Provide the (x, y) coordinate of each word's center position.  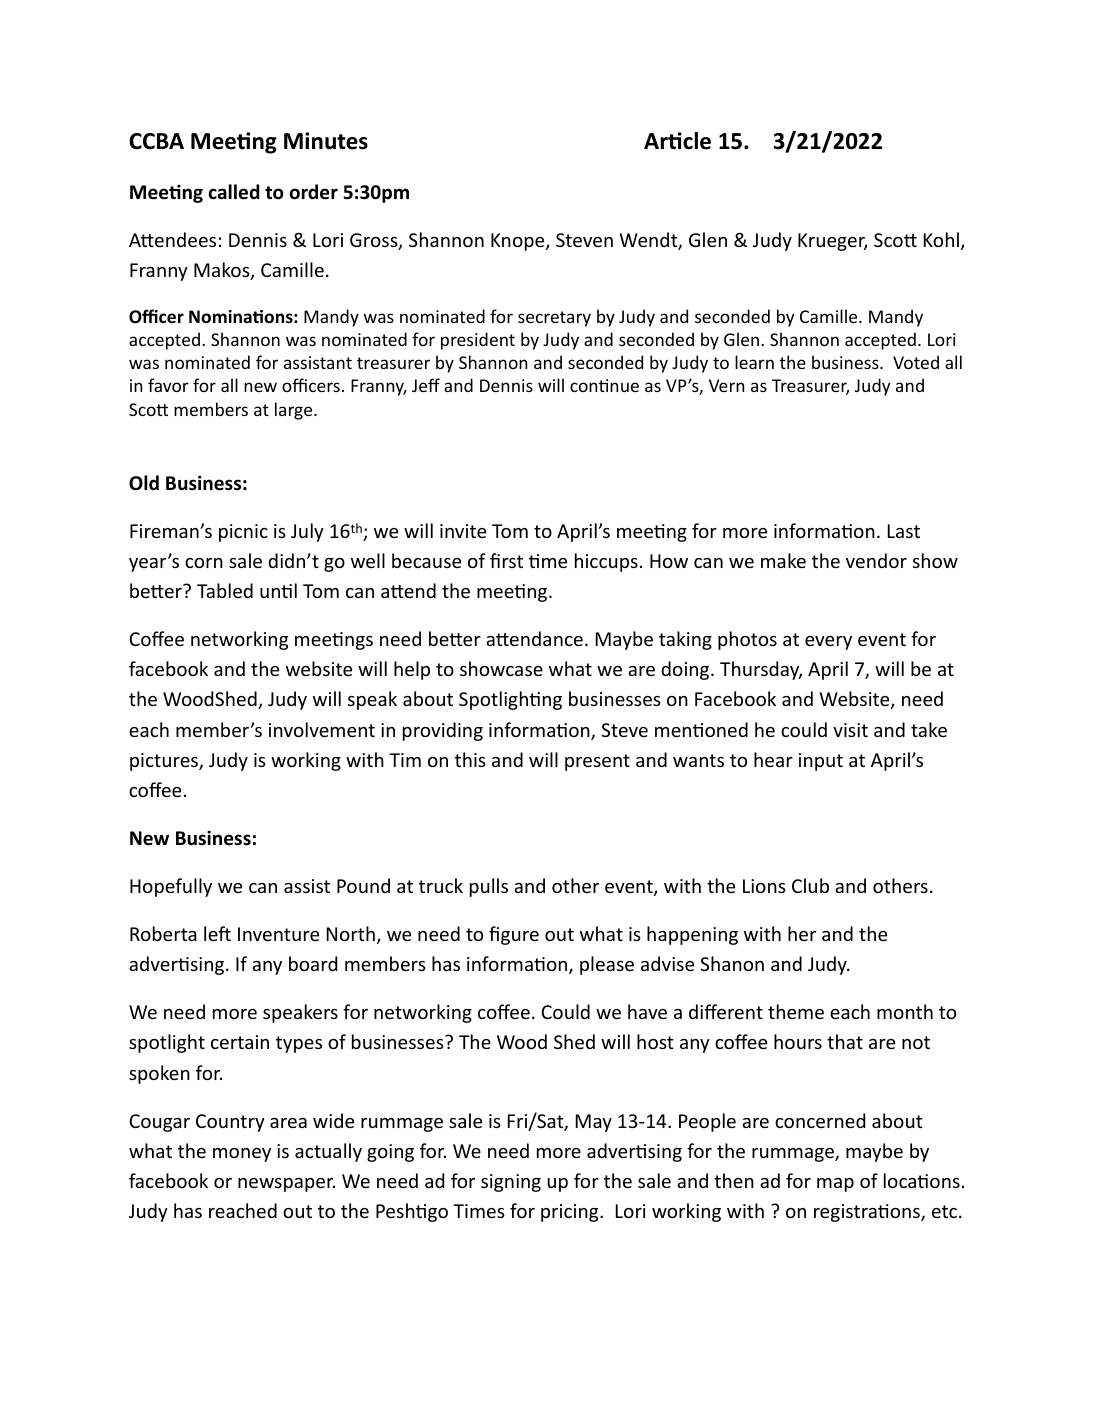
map (835, 1185)
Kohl (941, 239)
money (242, 1155)
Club (810, 885)
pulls (489, 887)
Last (904, 531)
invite (463, 531)
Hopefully (171, 887)
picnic (243, 533)
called (233, 192)
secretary (554, 319)
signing (511, 1183)
